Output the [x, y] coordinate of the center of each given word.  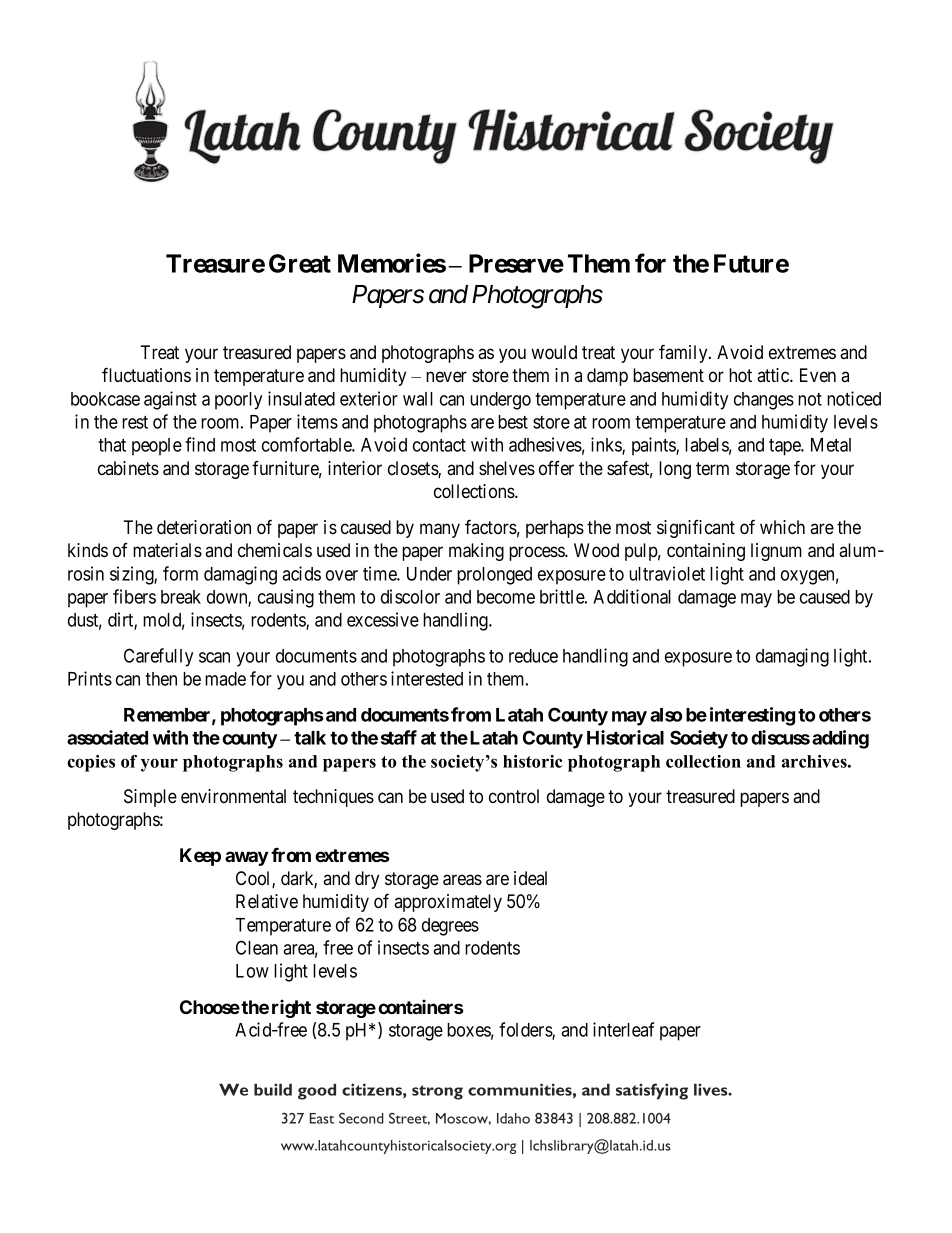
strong [437, 1092]
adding [840, 739]
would [554, 352]
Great [300, 263]
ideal [530, 878]
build [273, 1089]
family [684, 353]
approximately [448, 903]
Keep [200, 857]
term [712, 468]
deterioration [204, 527]
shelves [507, 468]
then [161, 679]
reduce [533, 656]
